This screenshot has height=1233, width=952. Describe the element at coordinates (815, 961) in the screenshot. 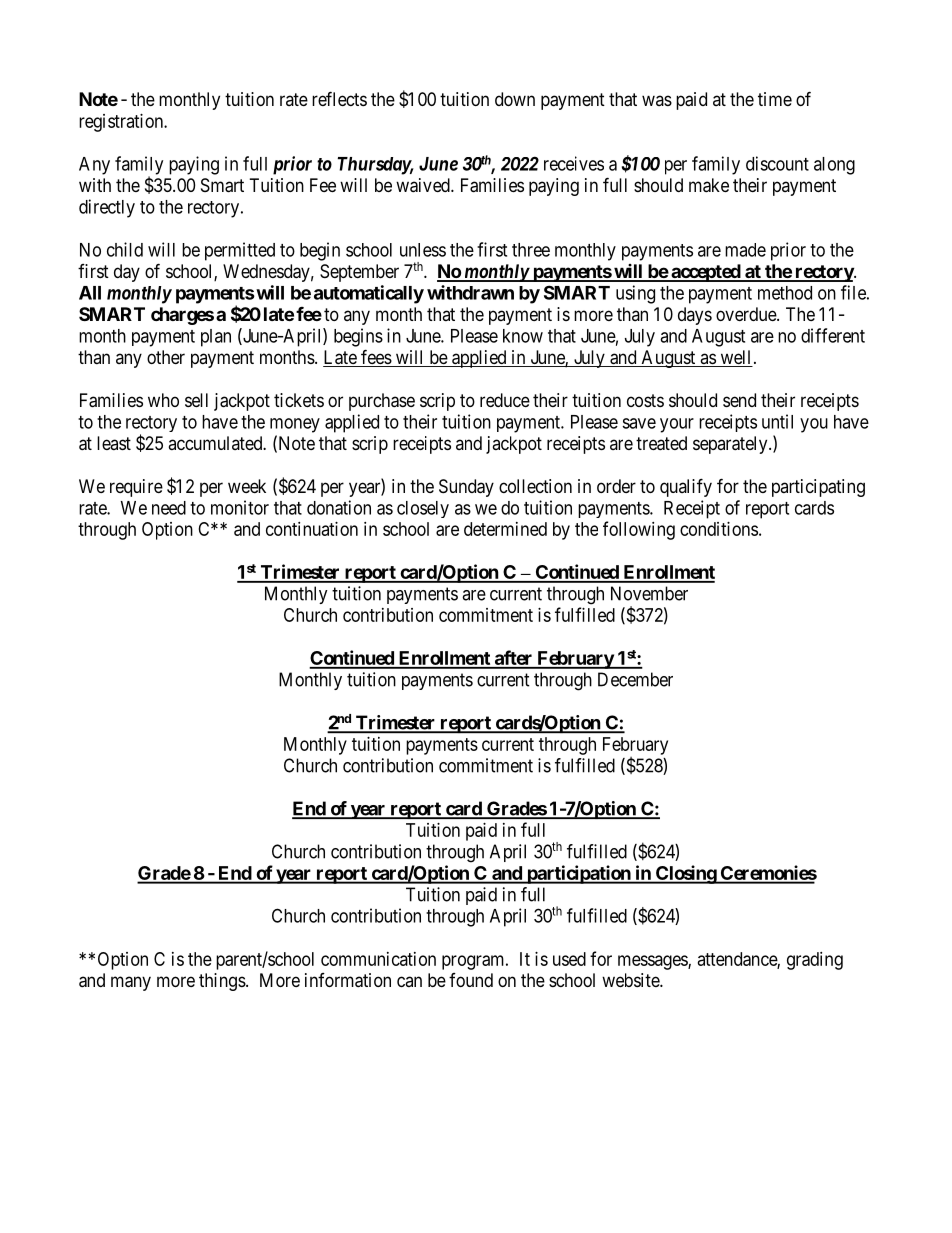

I see `grading` at that location.
